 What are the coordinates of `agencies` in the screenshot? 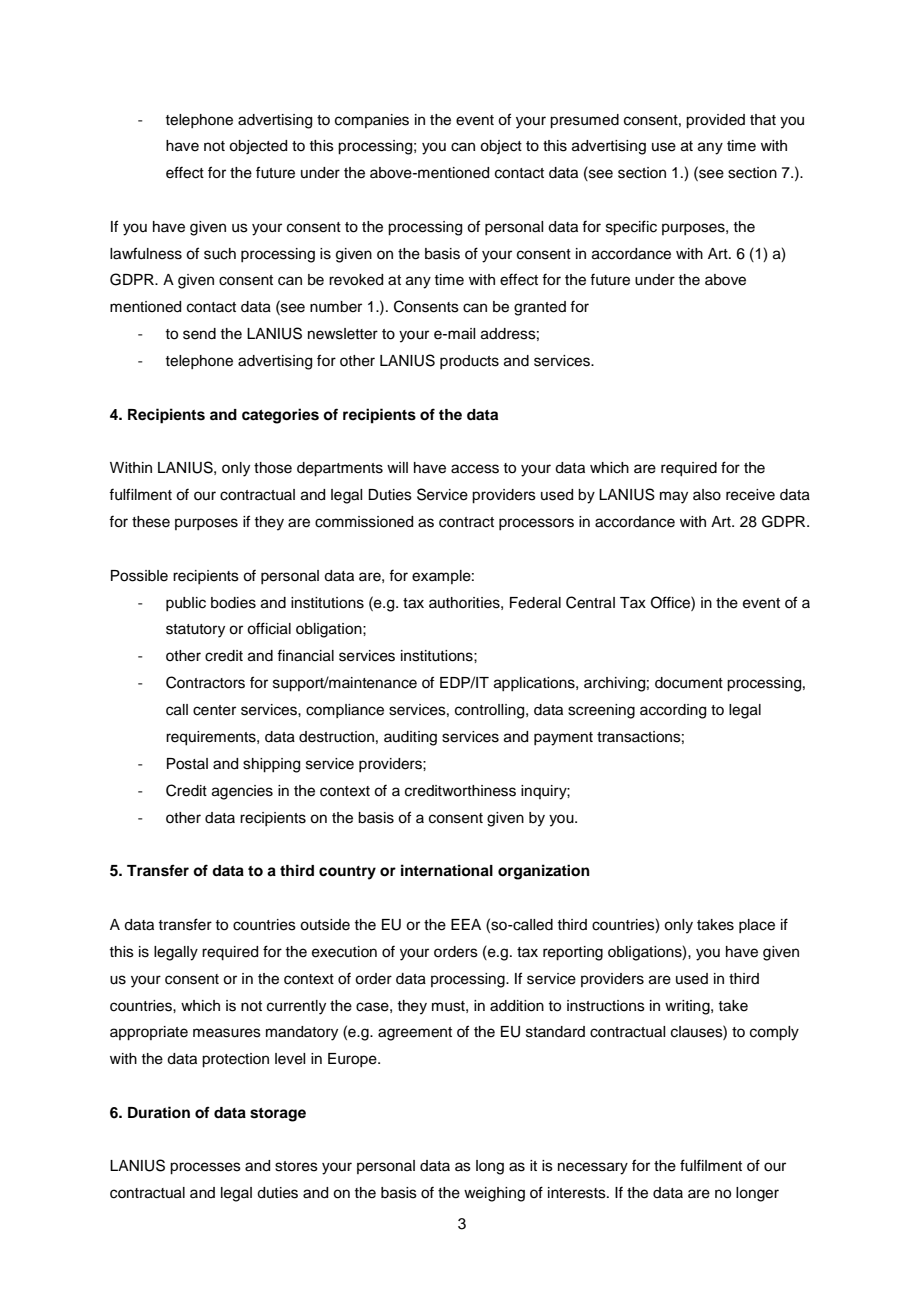 It's located at (242, 792).
